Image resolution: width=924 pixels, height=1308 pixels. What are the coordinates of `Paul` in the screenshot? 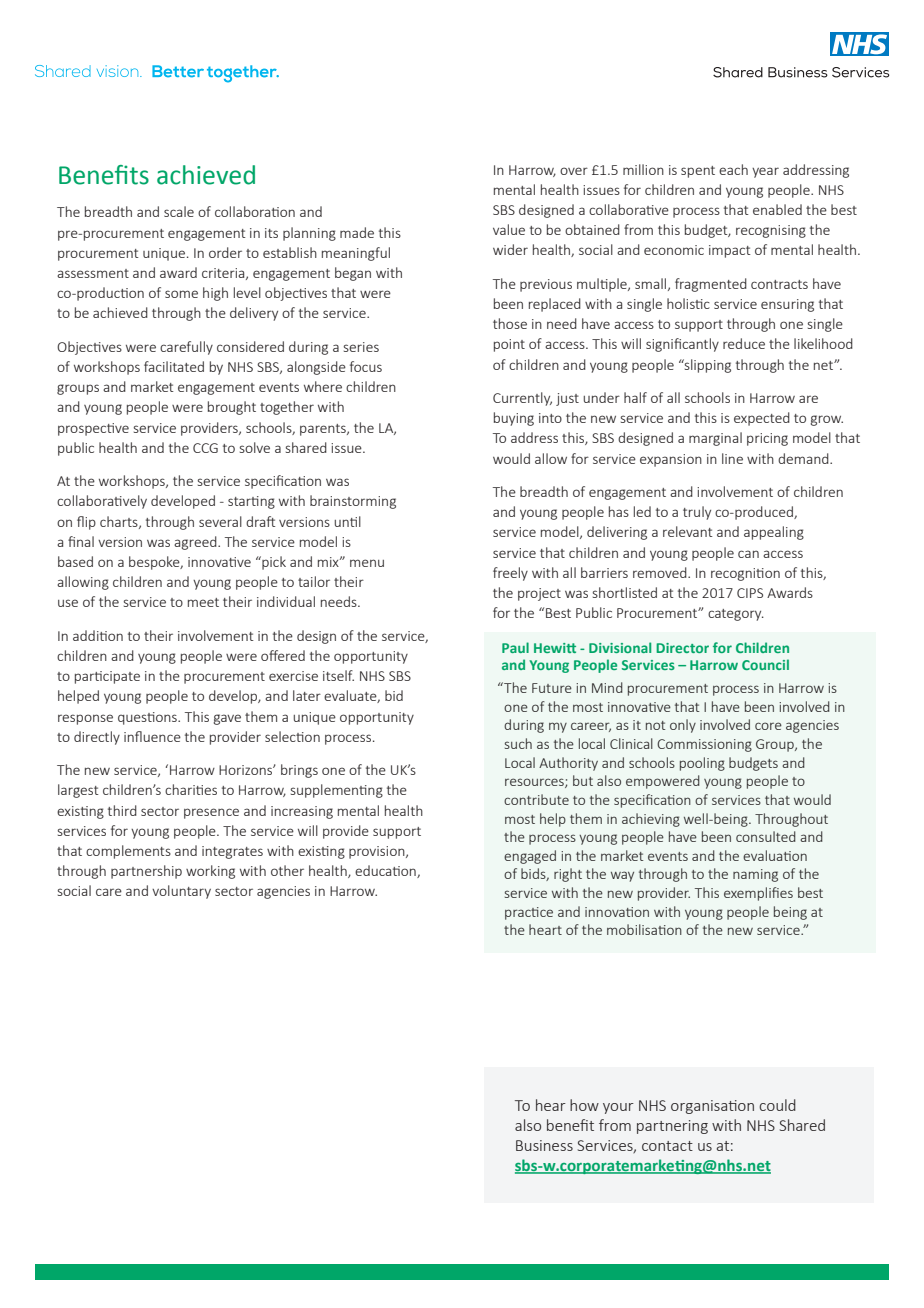 It's located at (515, 647).
